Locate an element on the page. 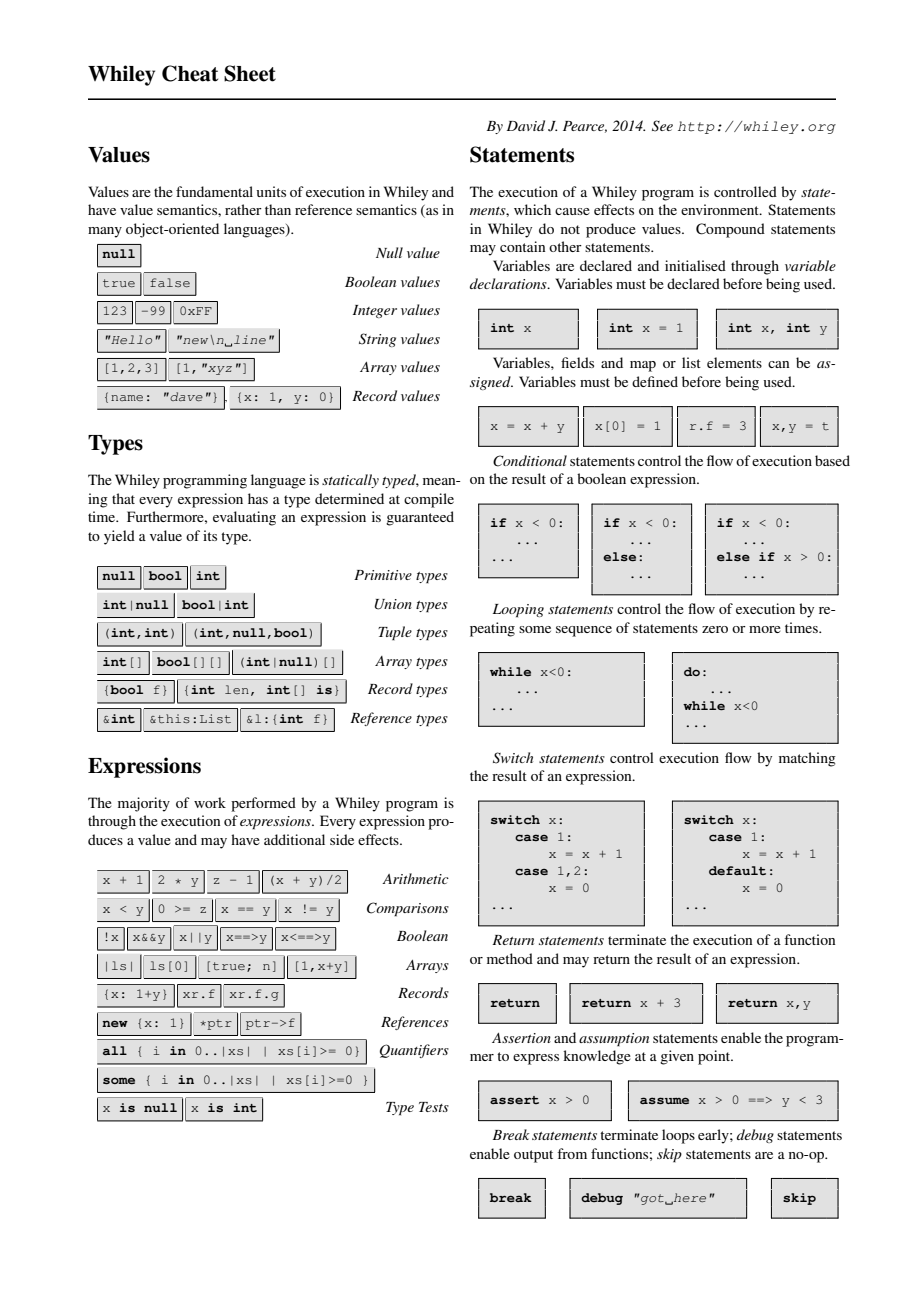  line is located at coordinates (250, 339).
